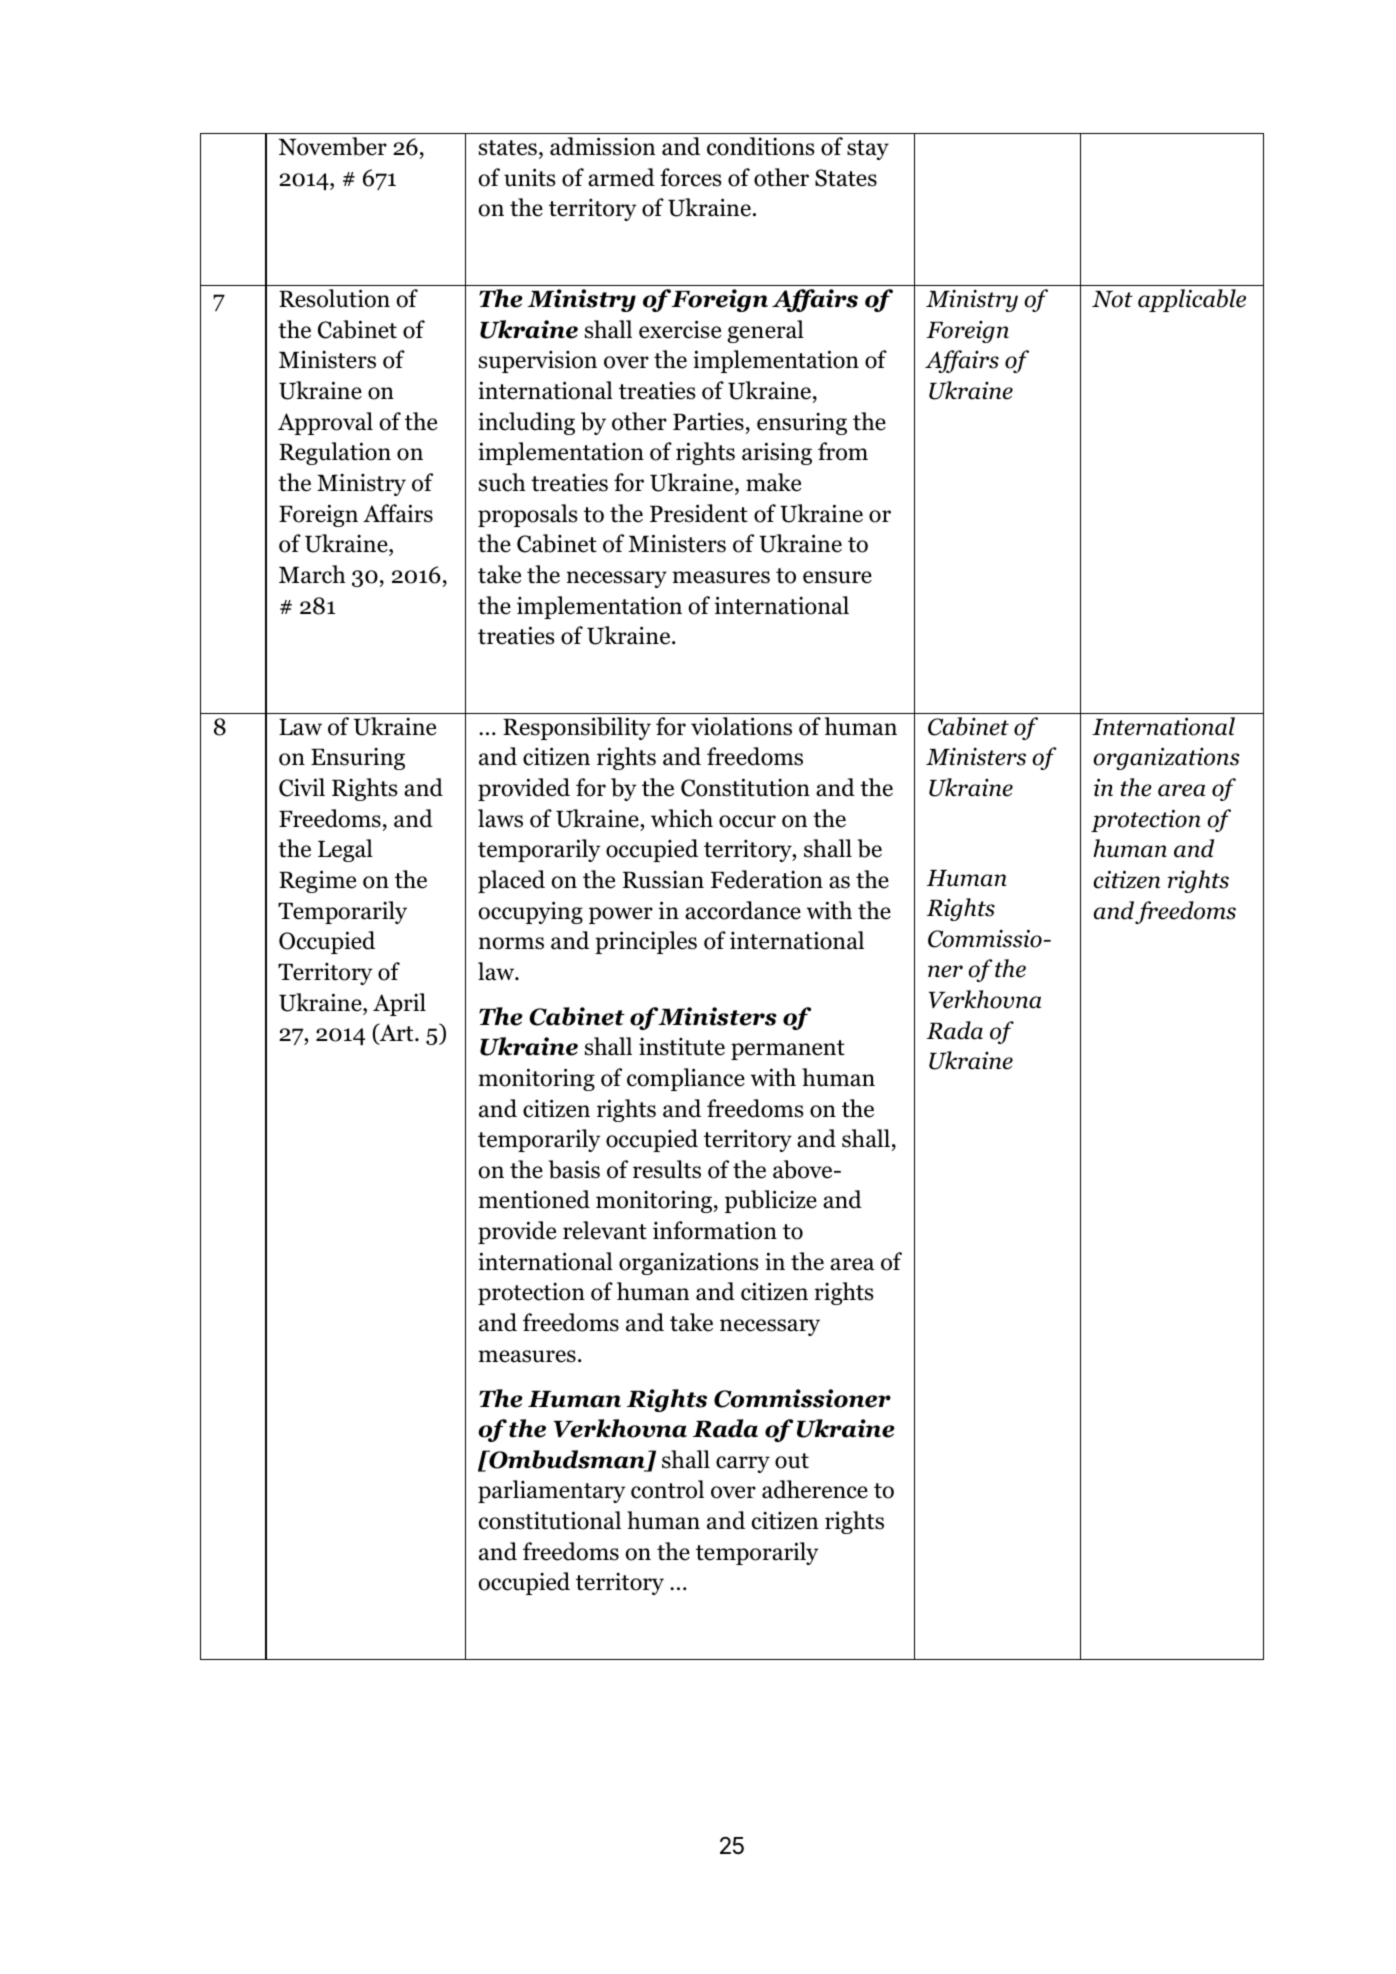 The width and height of the image is (1396, 1974). I want to click on Federation, so click(767, 879).
